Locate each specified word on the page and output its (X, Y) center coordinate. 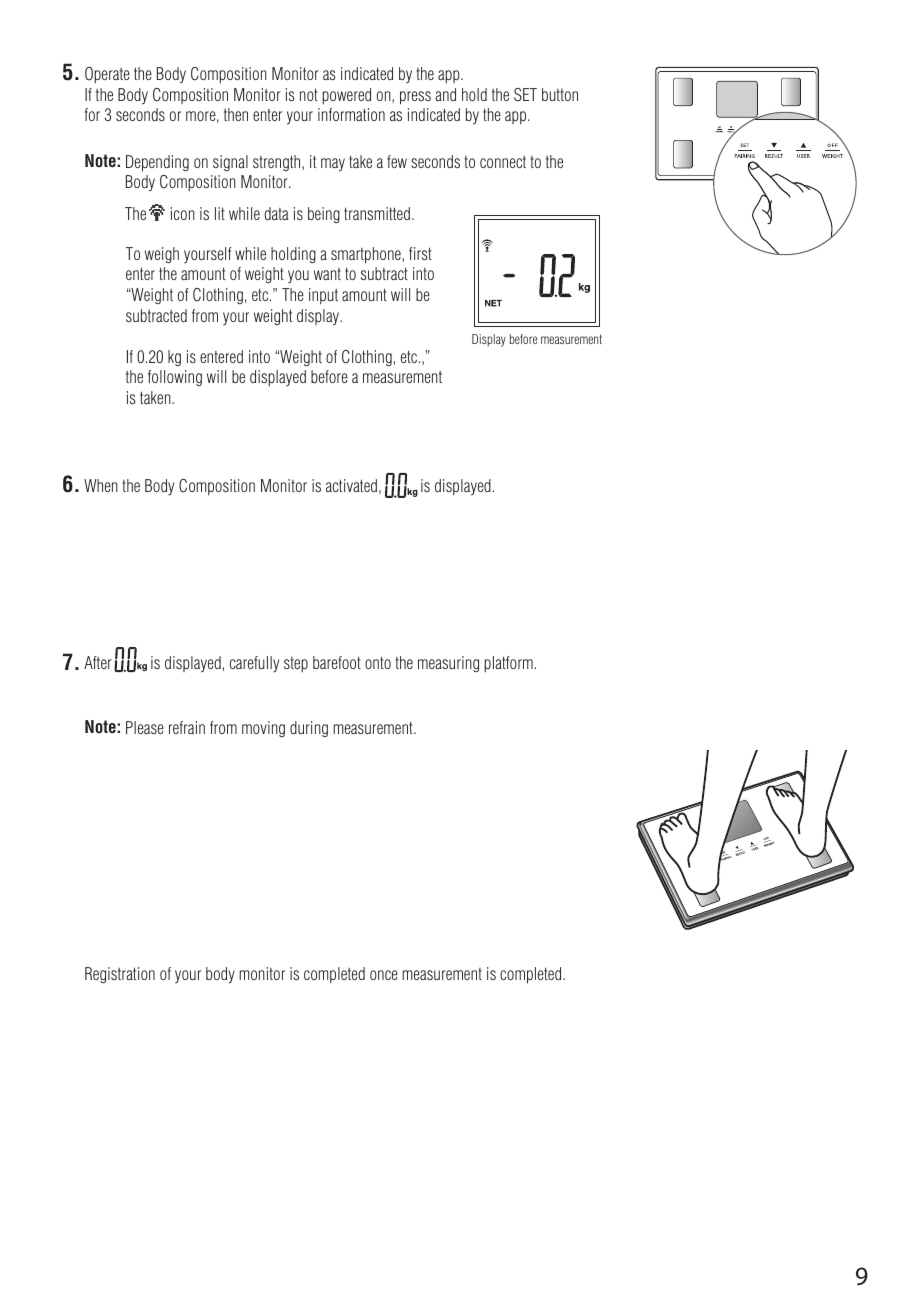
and (445, 94)
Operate (107, 75)
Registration (120, 975)
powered (346, 96)
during (309, 729)
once (384, 975)
